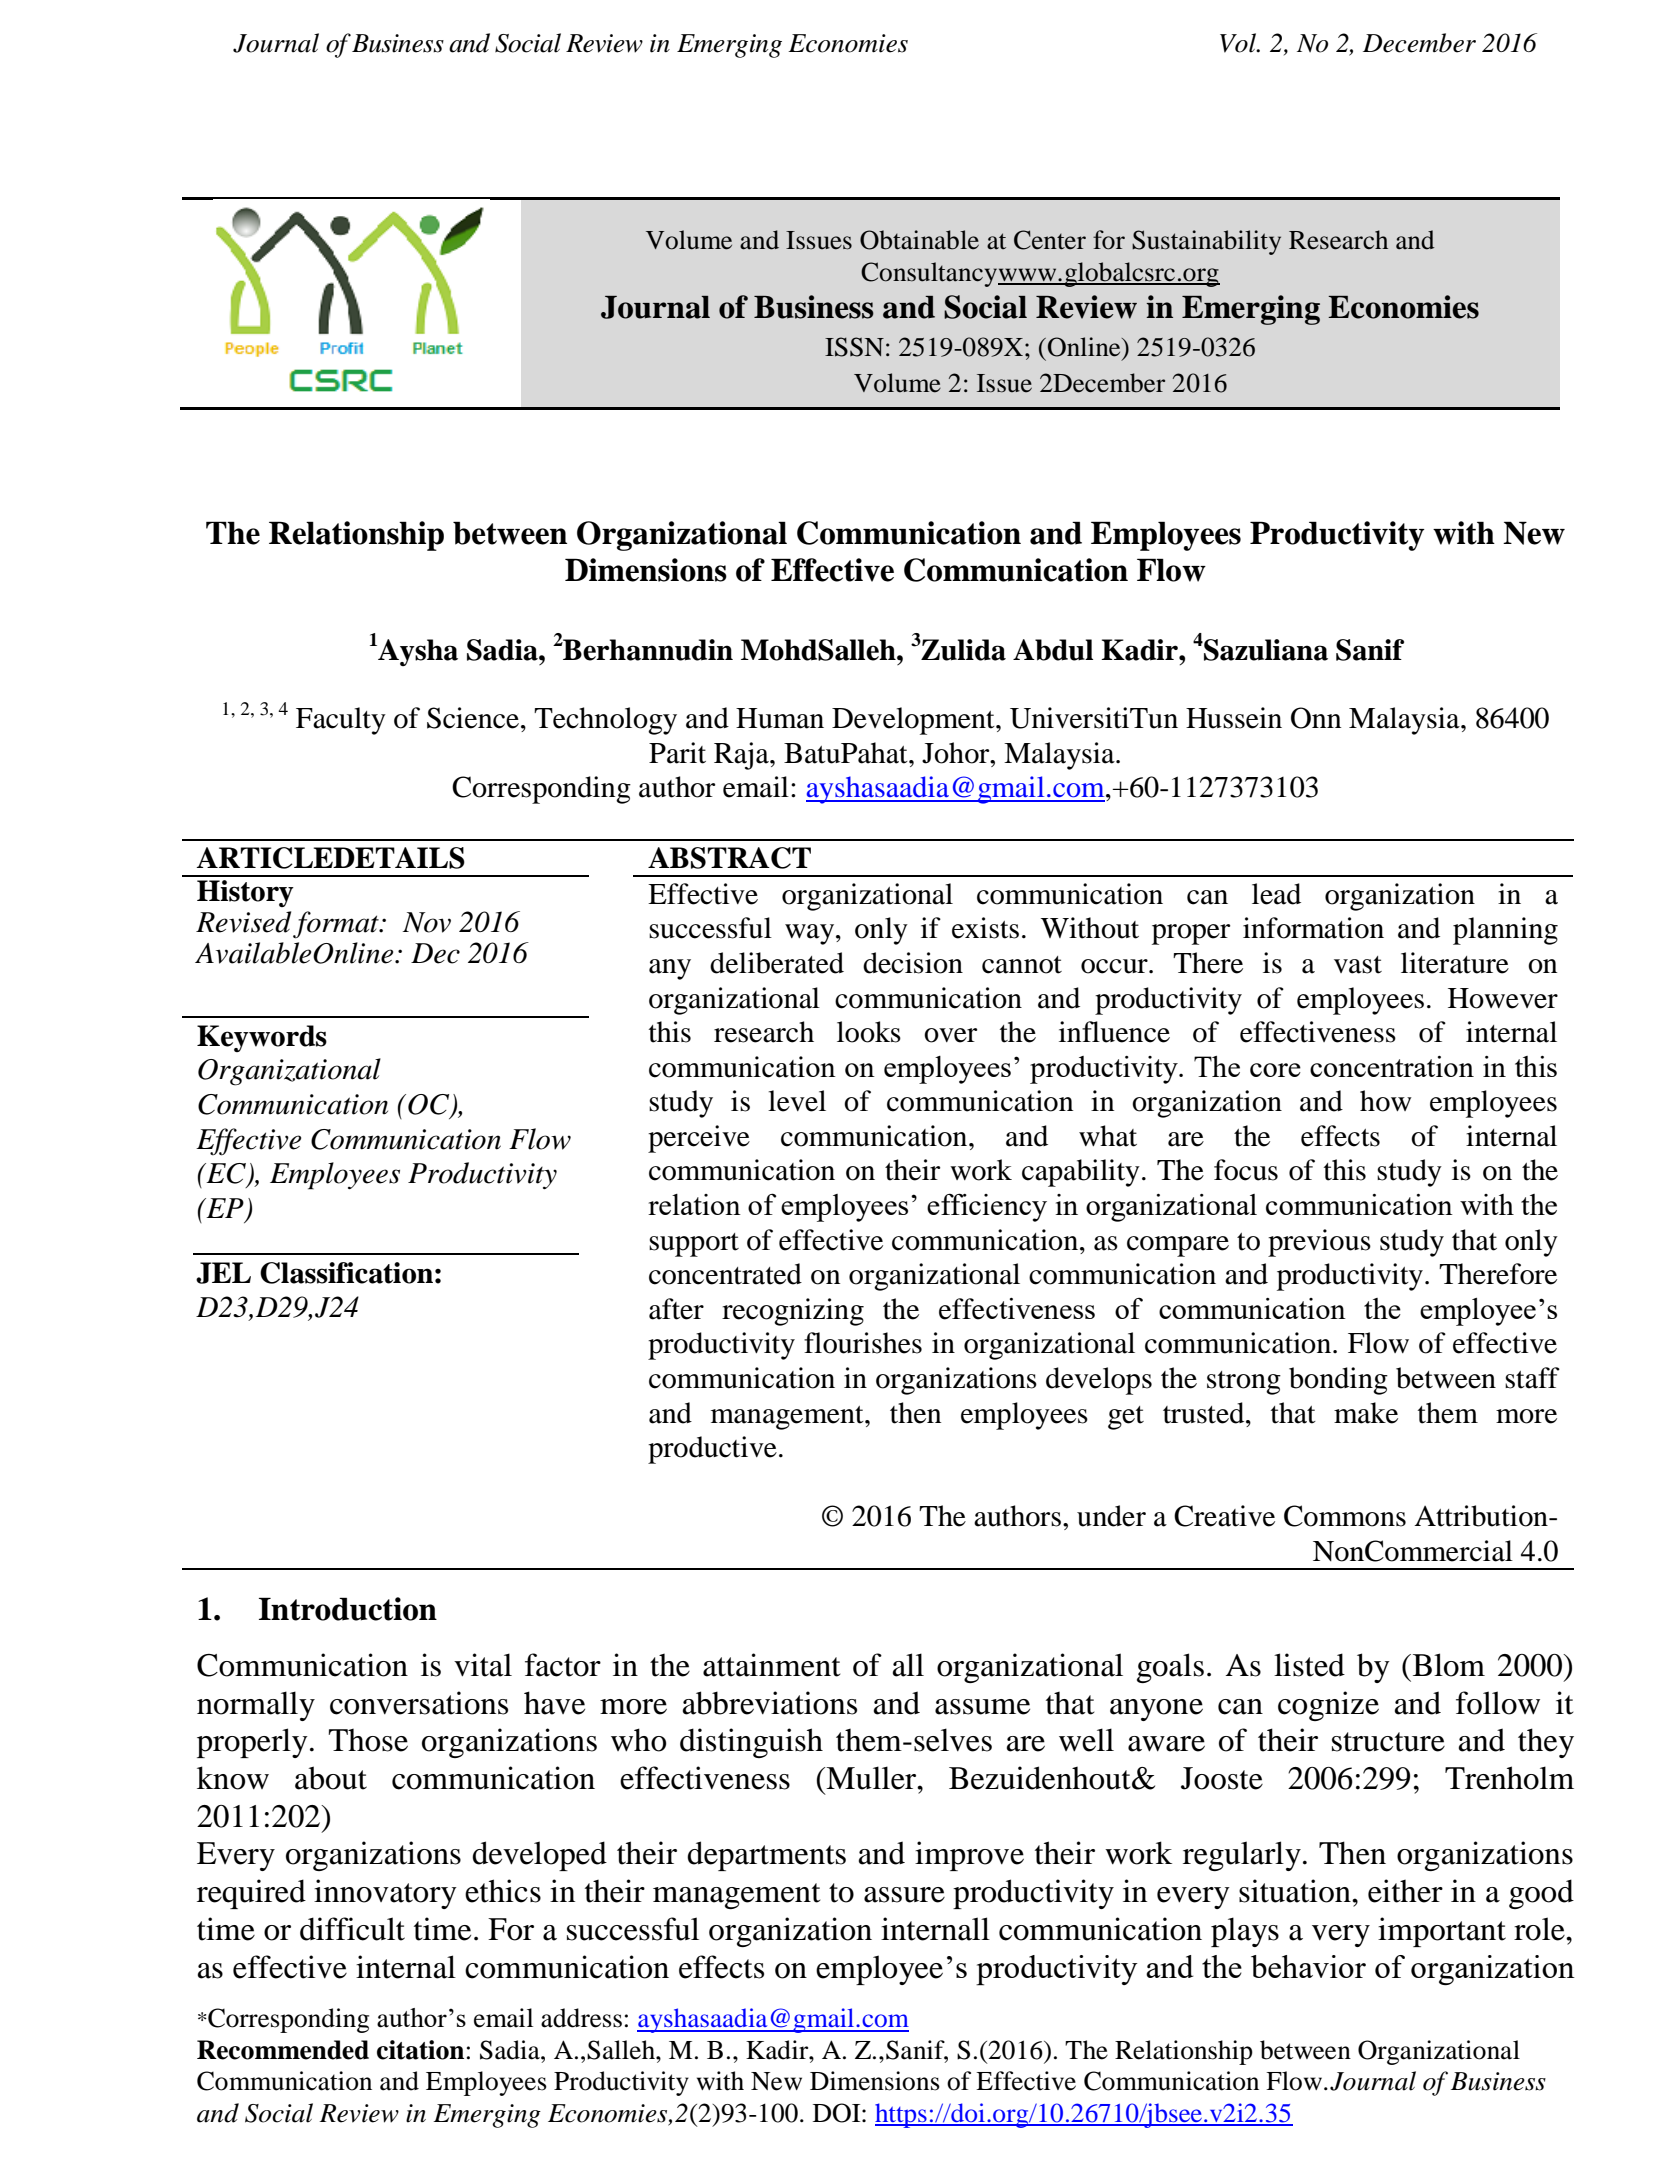  I want to click on Development, so click(914, 721).
